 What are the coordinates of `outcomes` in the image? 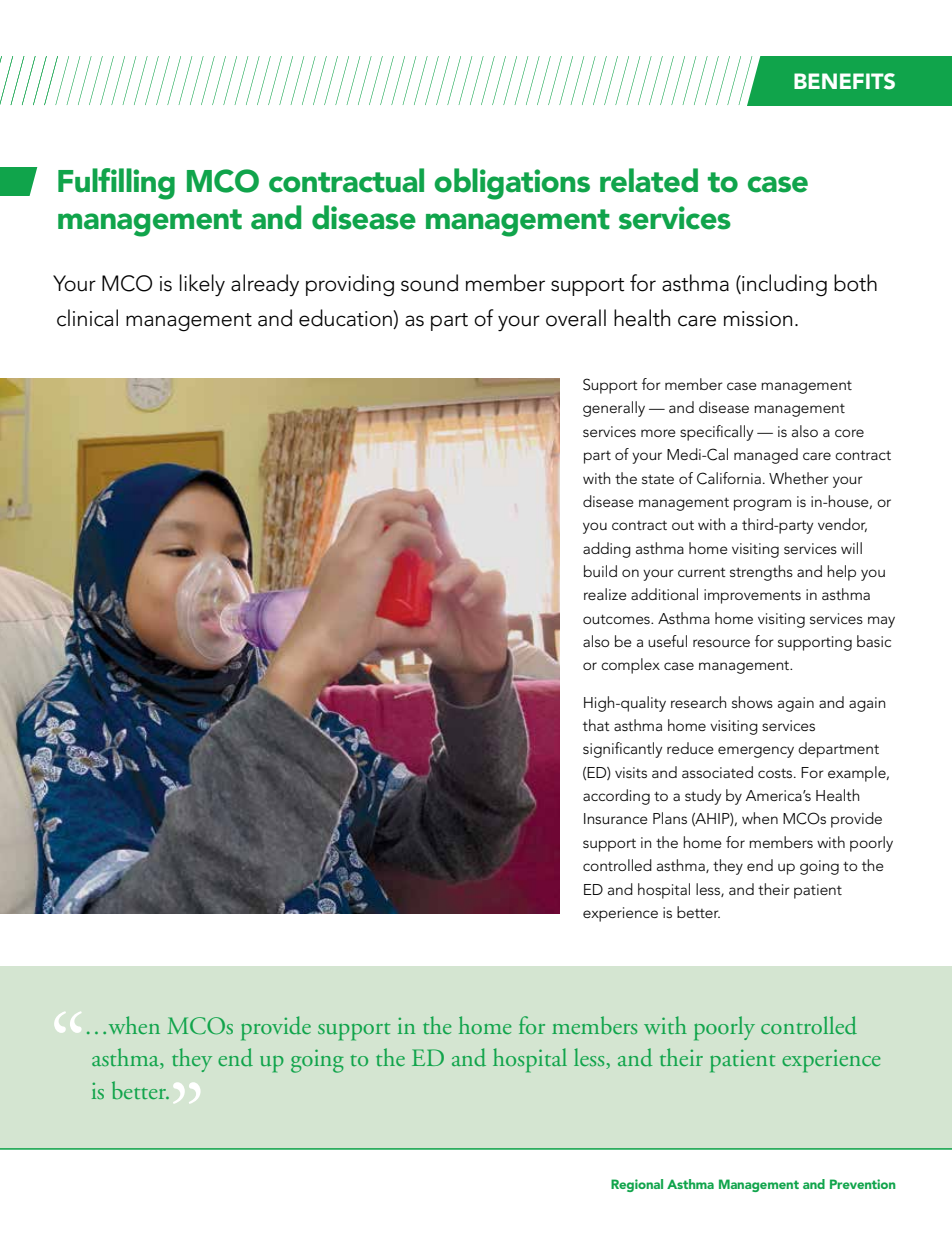 It's located at (617, 619).
